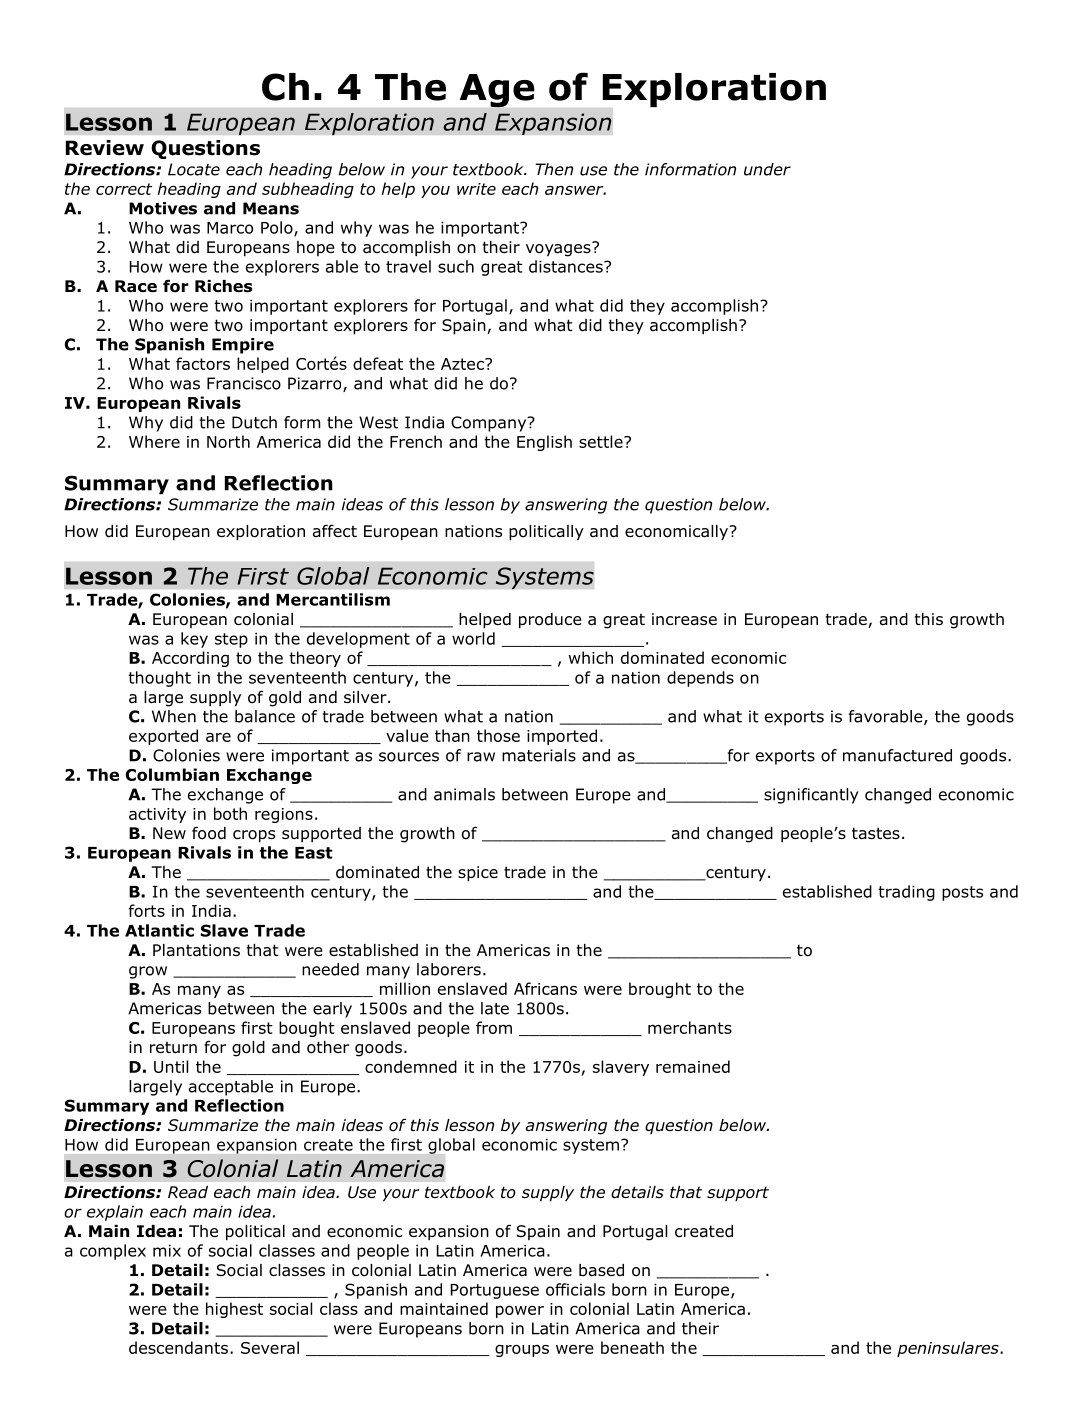  Describe the element at coordinates (228, 441) in the screenshot. I see `North` at that location.
